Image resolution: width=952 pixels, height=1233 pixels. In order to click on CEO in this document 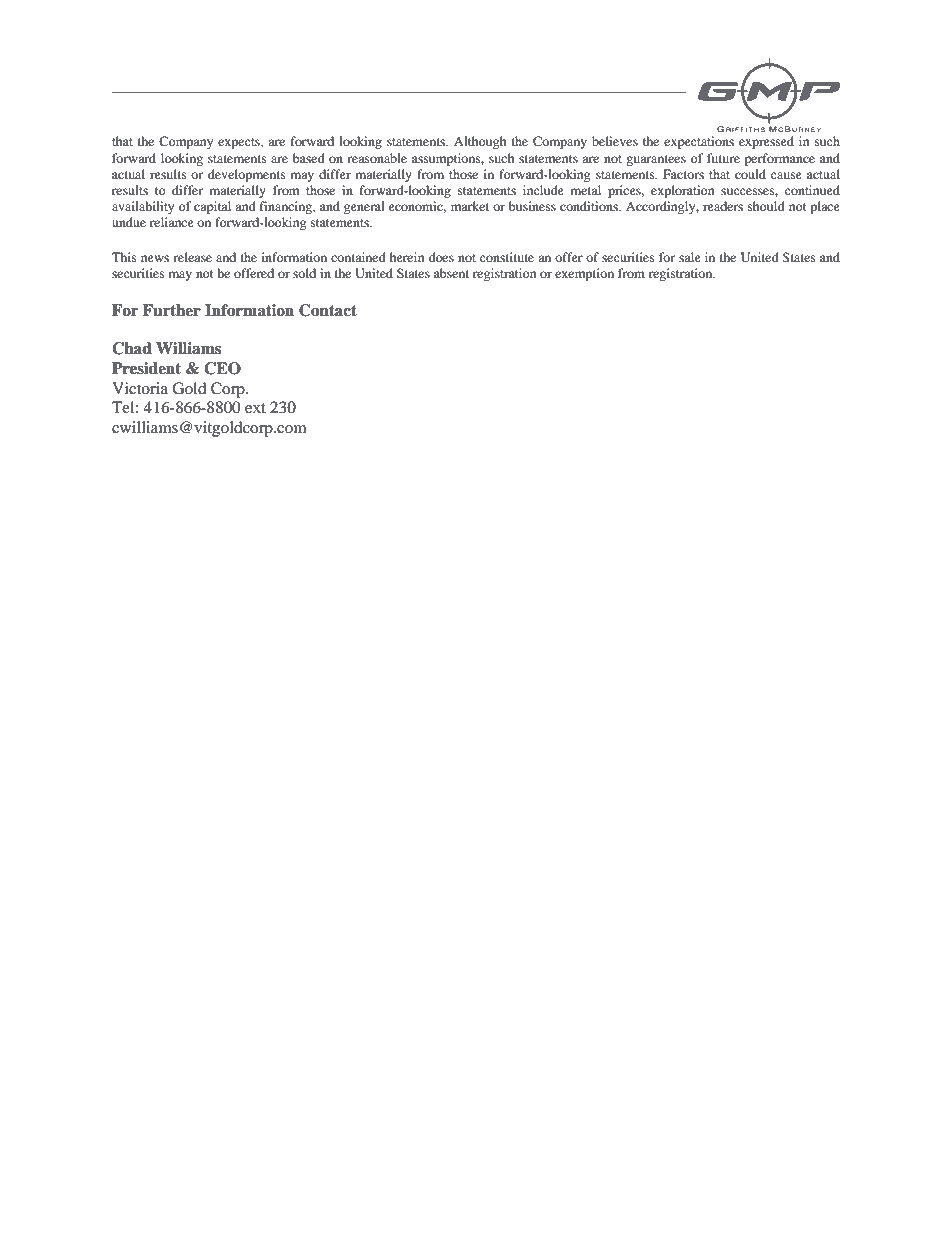, I will do `click(222, 368)`.
